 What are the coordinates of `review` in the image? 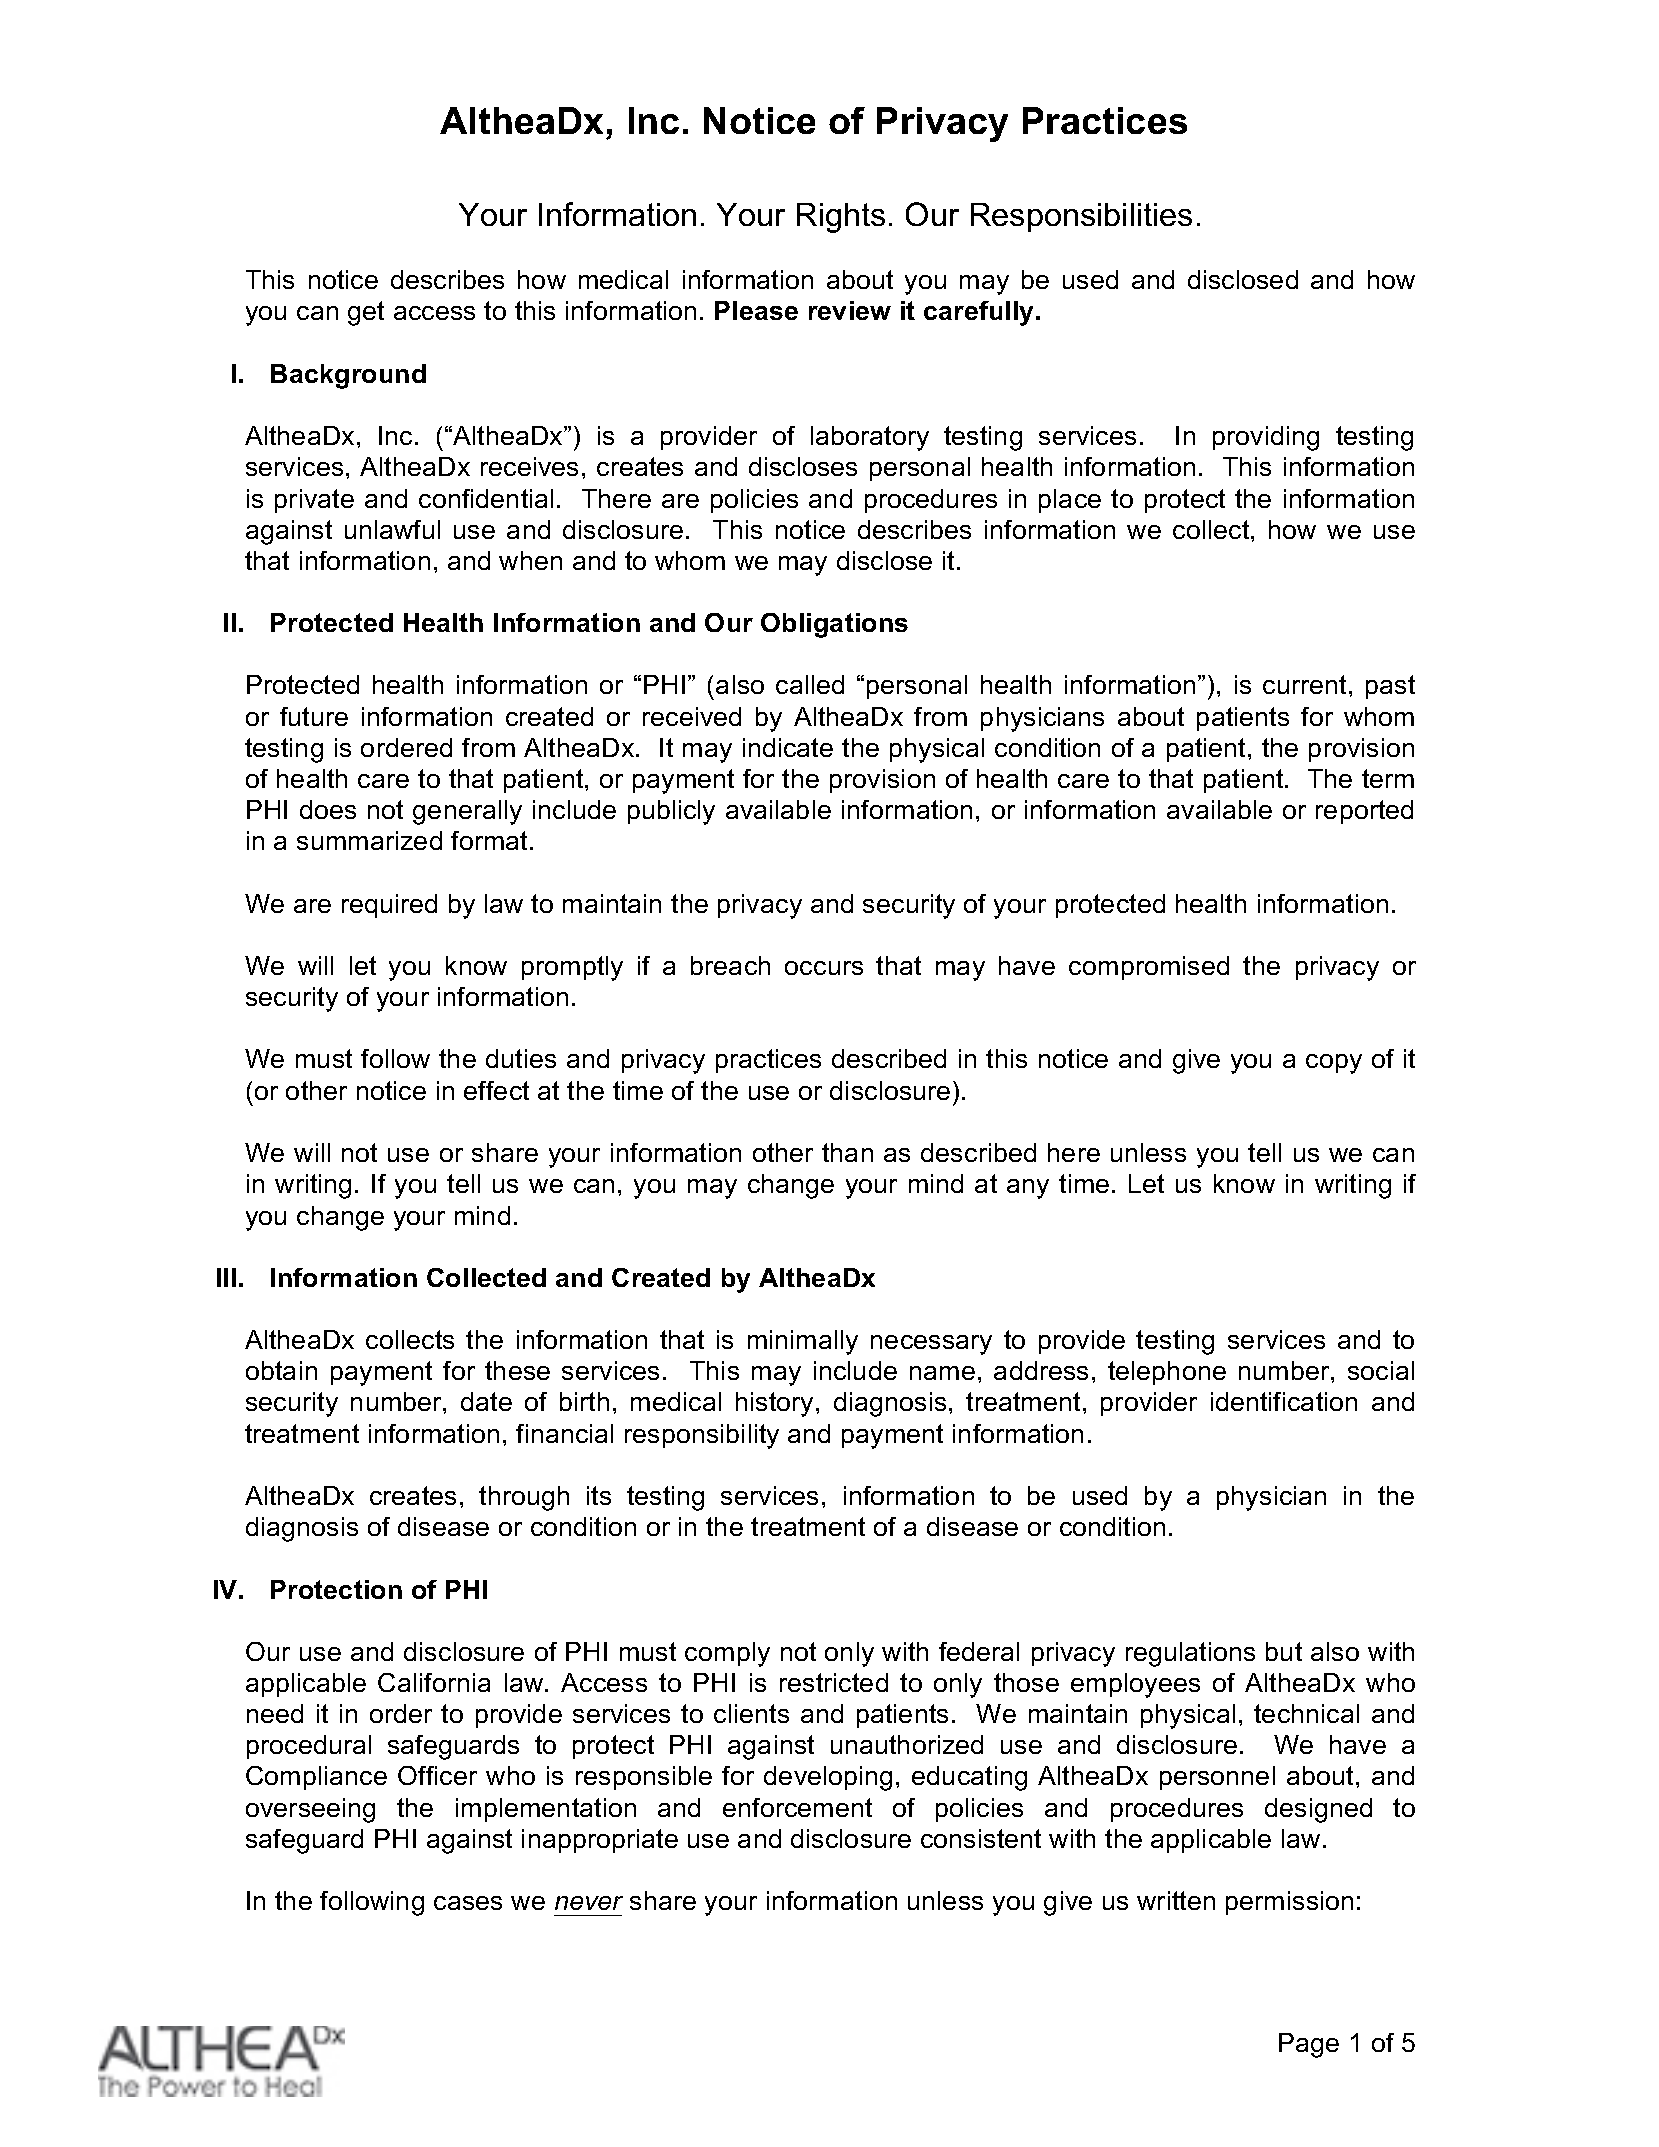 It's located at (850, 310).
